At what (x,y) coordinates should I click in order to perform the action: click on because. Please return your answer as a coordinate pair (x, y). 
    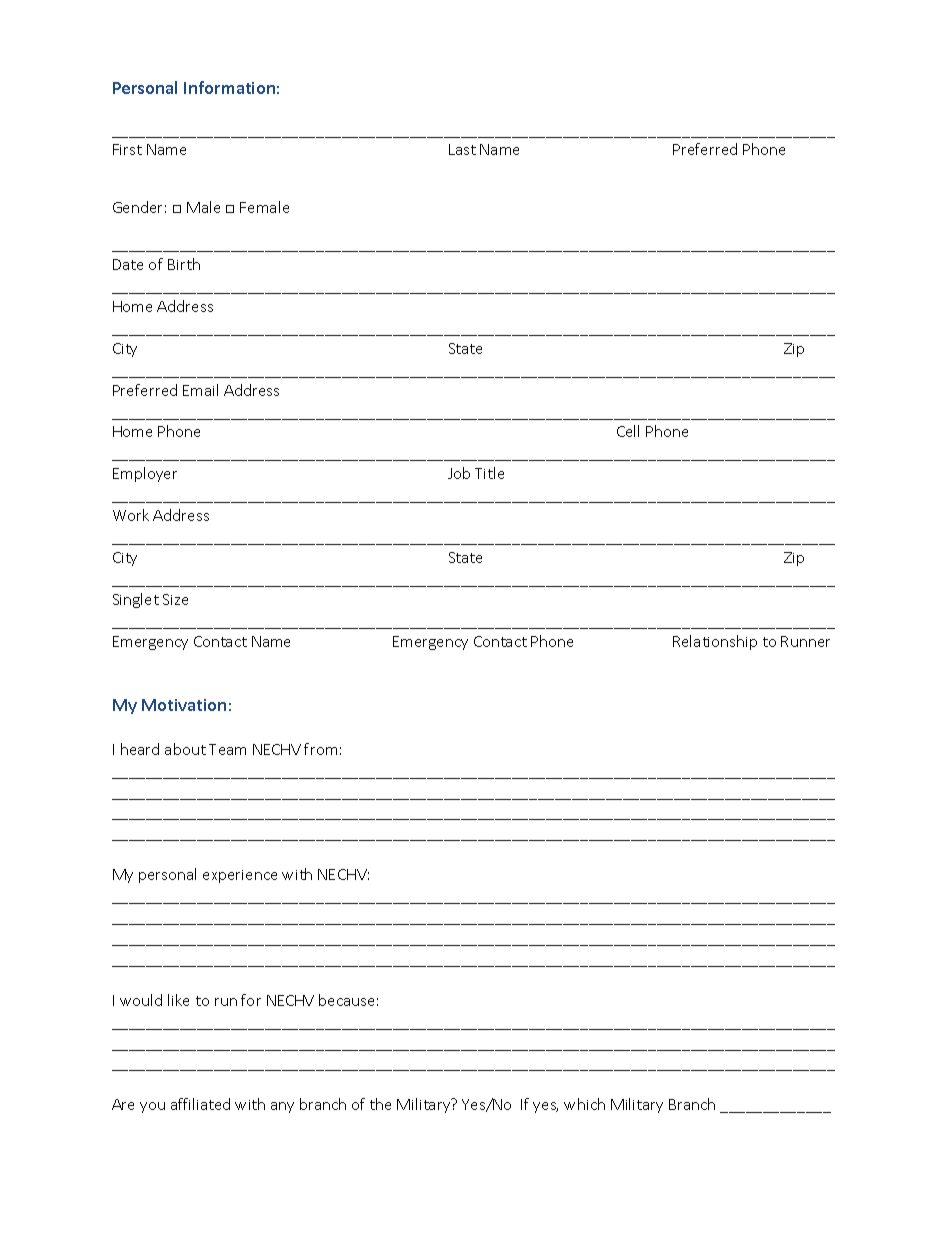
    Looking at the image, I should click on (346, 1000).
